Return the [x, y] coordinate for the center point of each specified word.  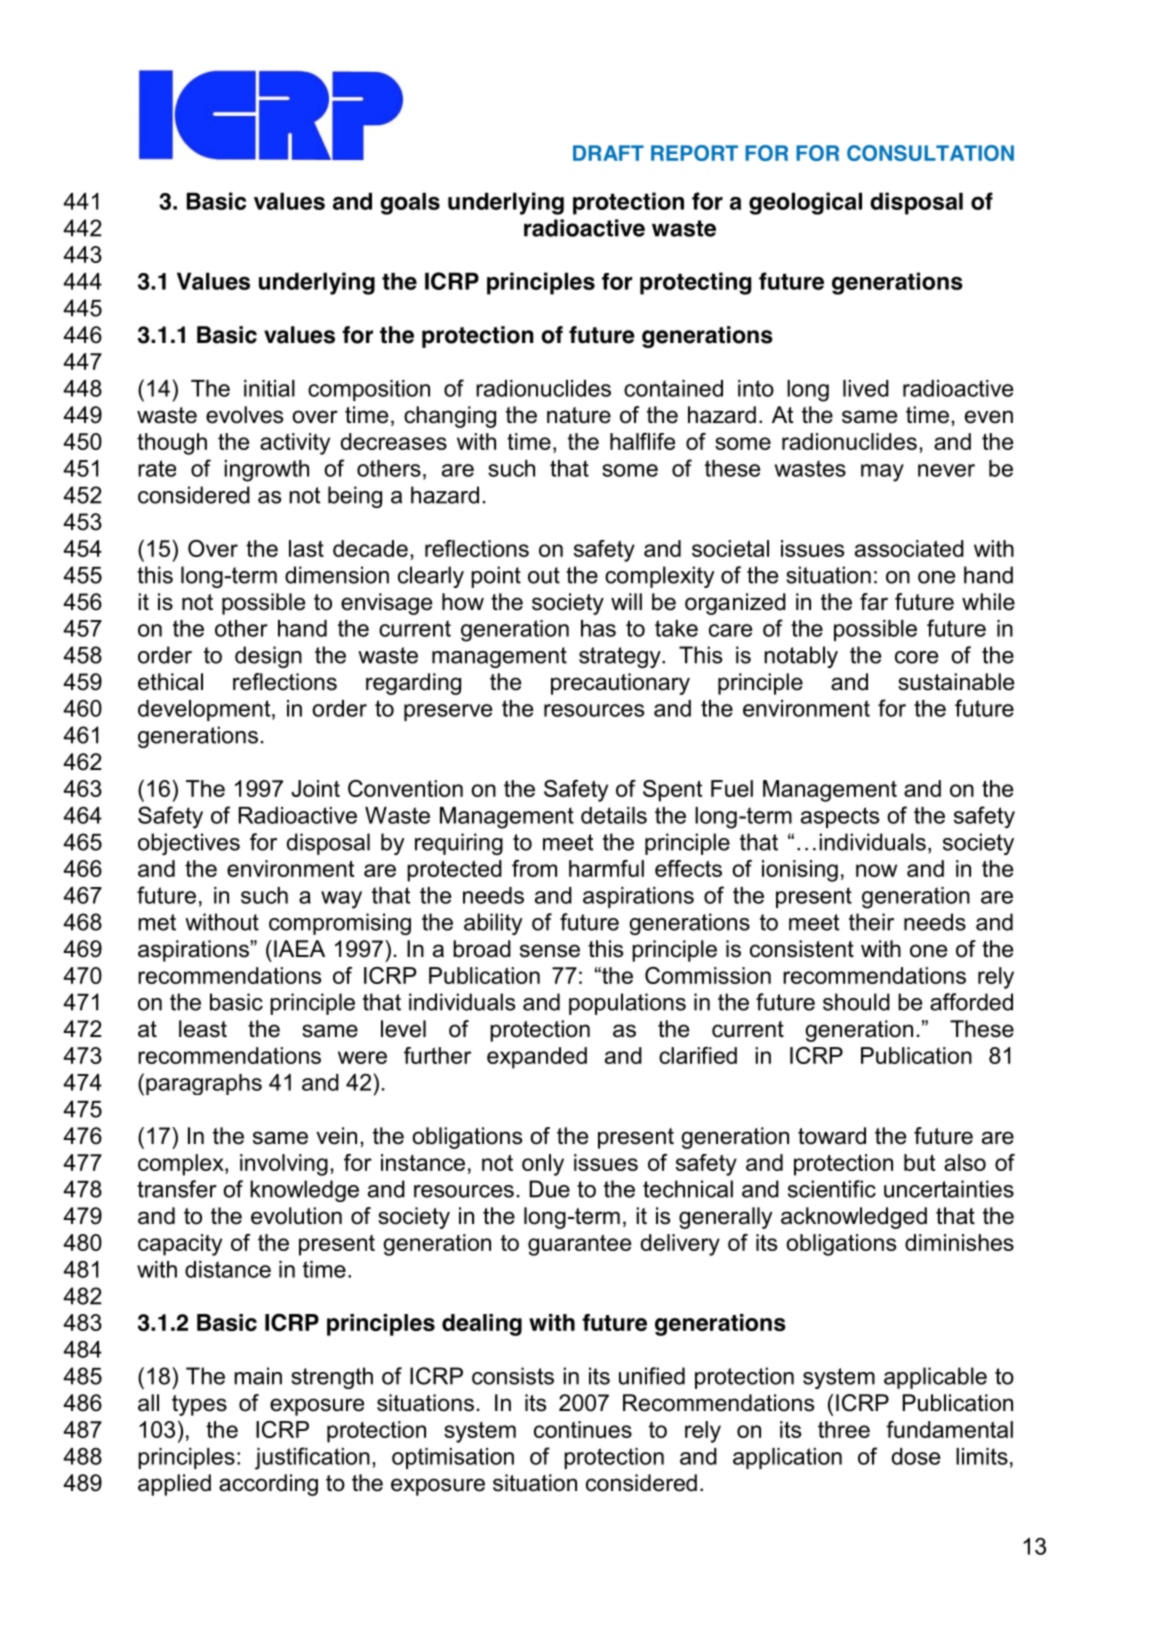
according [268, 1485]
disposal [916, 203]
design [268, 657]
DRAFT [608, 153]
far [874, 602]
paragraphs [204, 1084]
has [598, 628]
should [856, 1002]
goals [410, 203]
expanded [537, 1058]
